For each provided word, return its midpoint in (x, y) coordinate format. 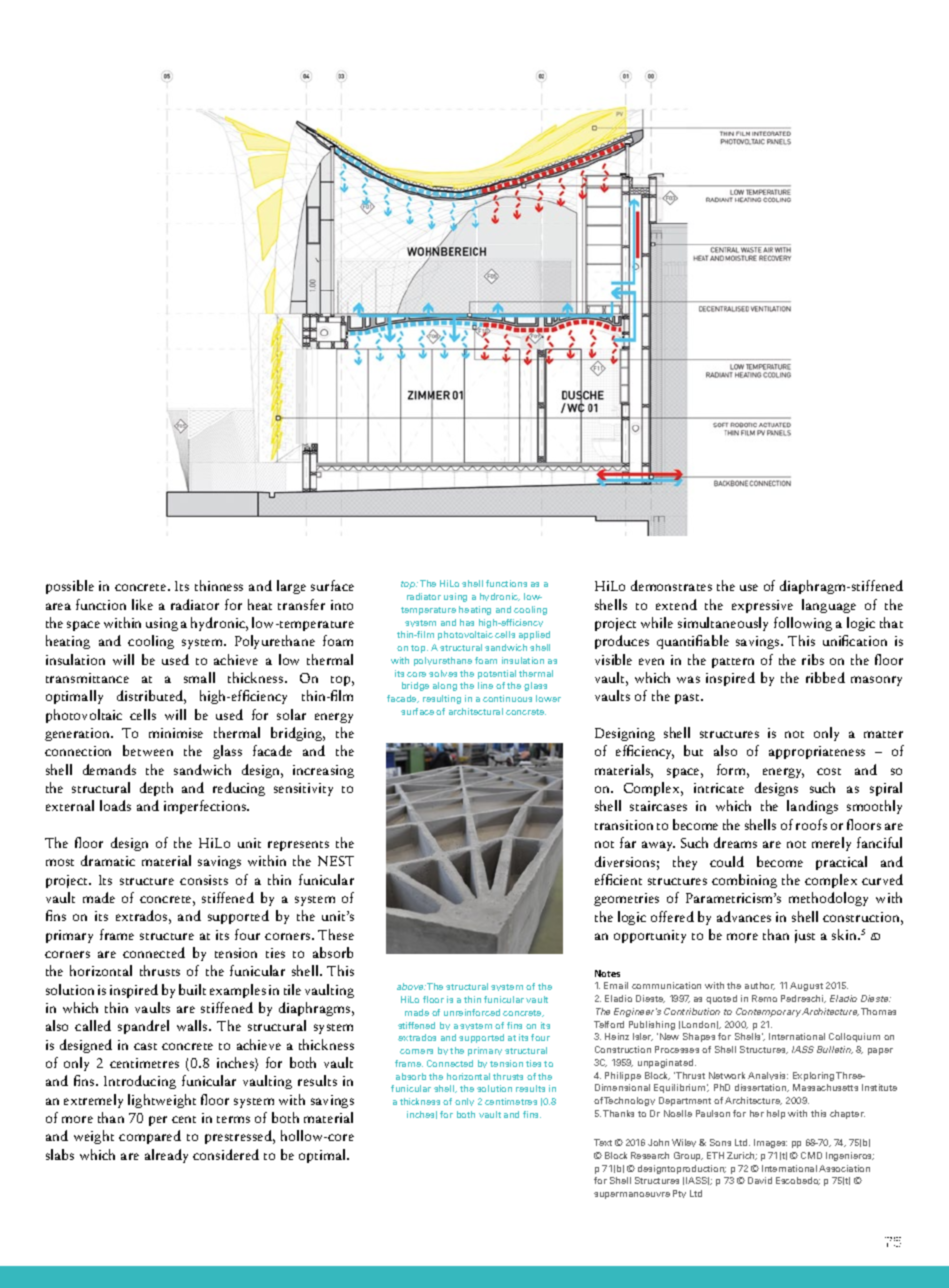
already (166, 1156)
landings (812, 807)
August (806, 986)
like (142, 604)
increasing (323, 771)
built (192, 989)
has (467, 622)
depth (156, 789)
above (411, 986)
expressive (762, 606)
